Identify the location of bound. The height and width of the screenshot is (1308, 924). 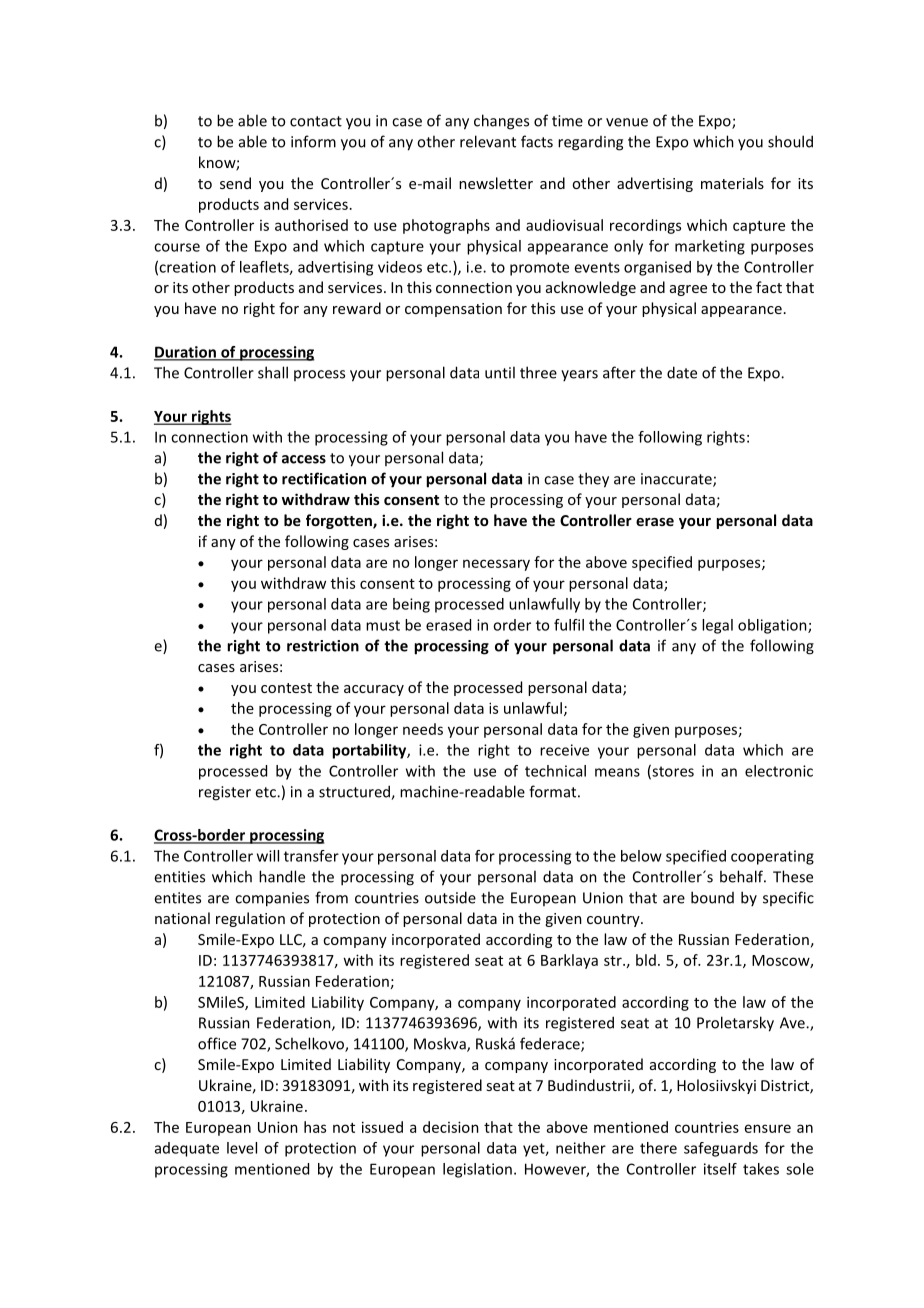
(712, 897).
